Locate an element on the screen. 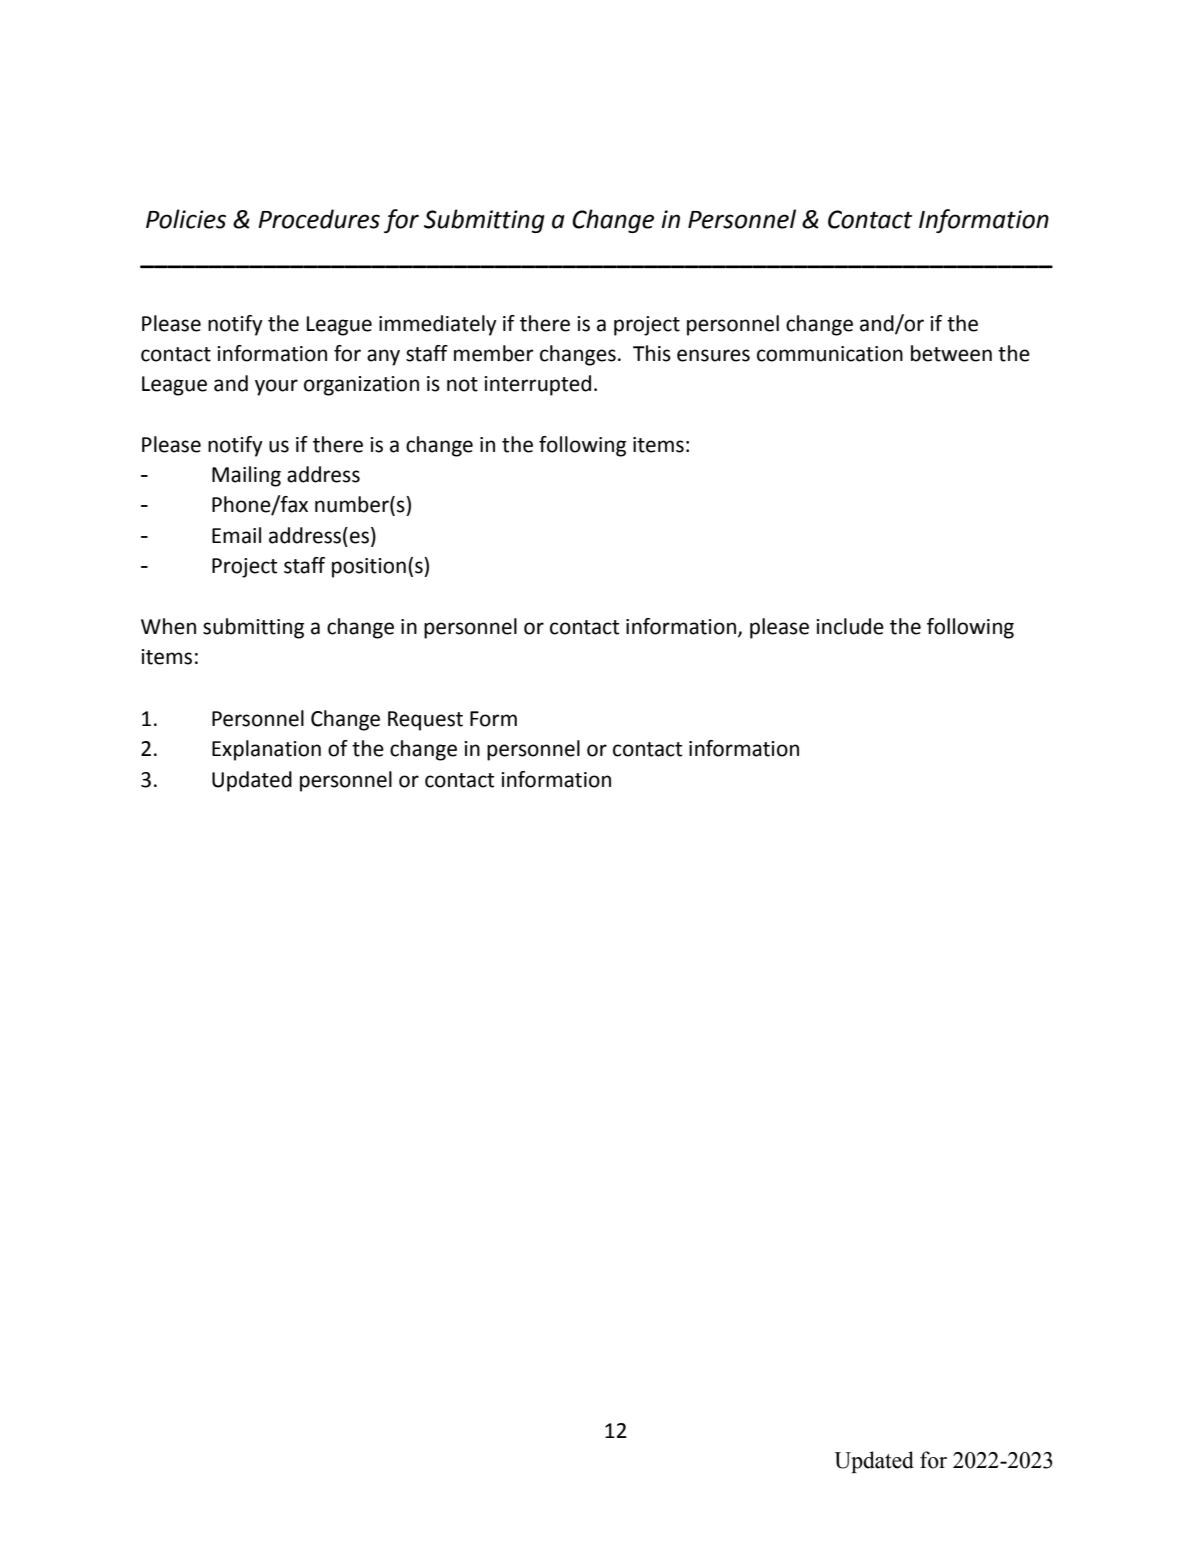 This screenshot has width=1195, height=1546. your is located at coordinates (276, 387).
